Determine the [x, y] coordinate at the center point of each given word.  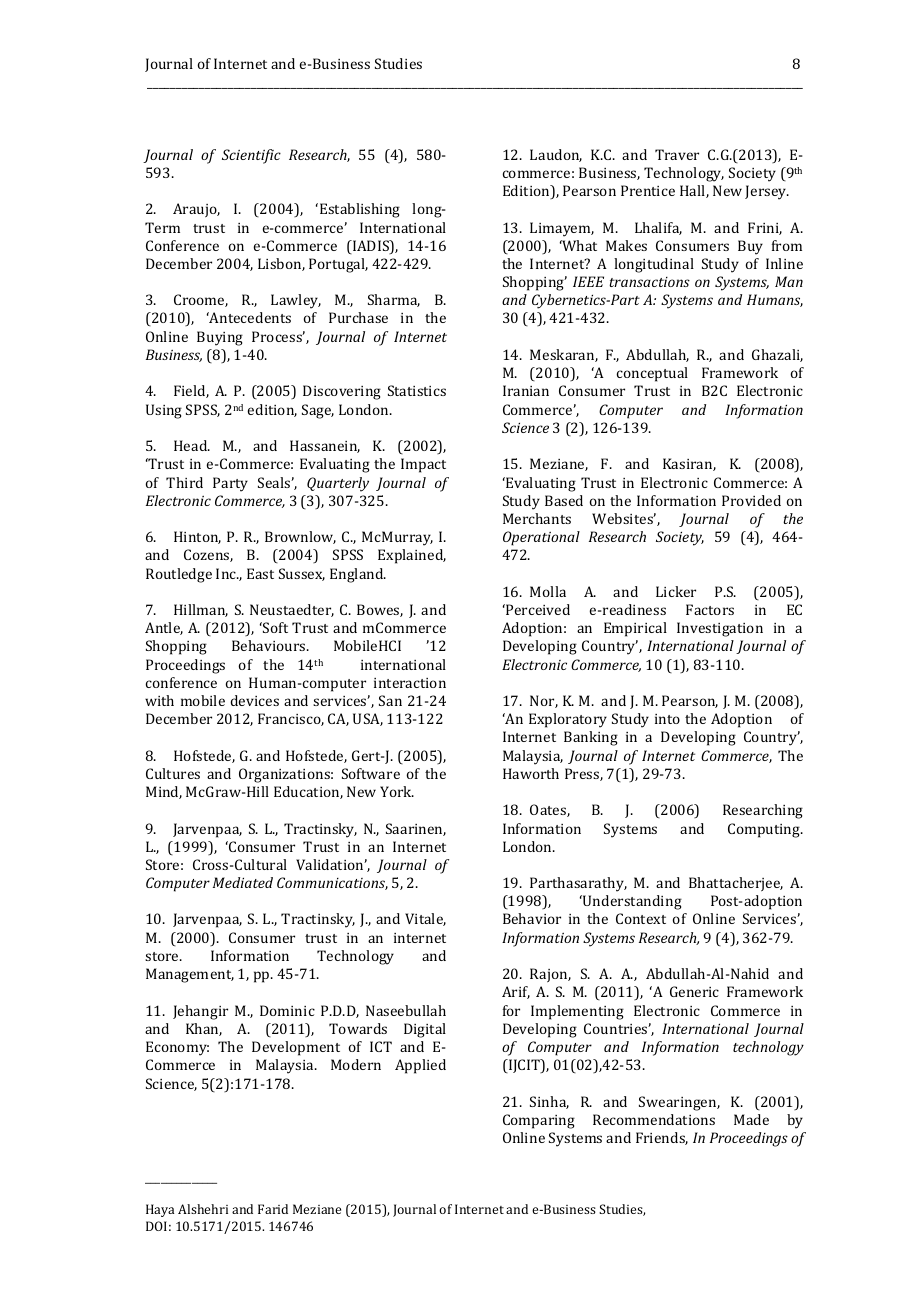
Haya [160, 1210]
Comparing [539, 1121]
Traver [677, 154]
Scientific [251, 156]
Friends [662, 1138]
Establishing [360, 210]
